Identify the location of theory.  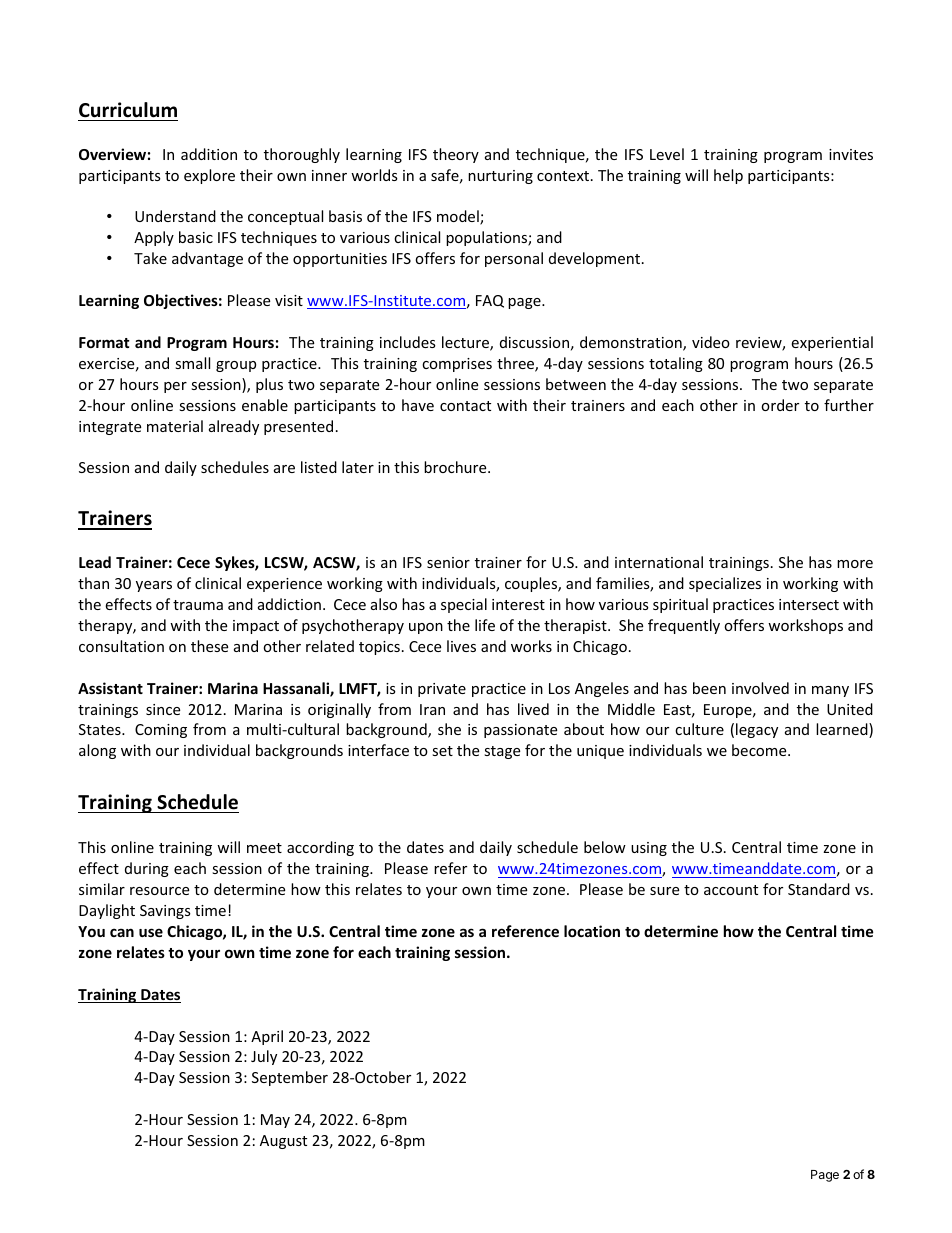
(456, 155).
